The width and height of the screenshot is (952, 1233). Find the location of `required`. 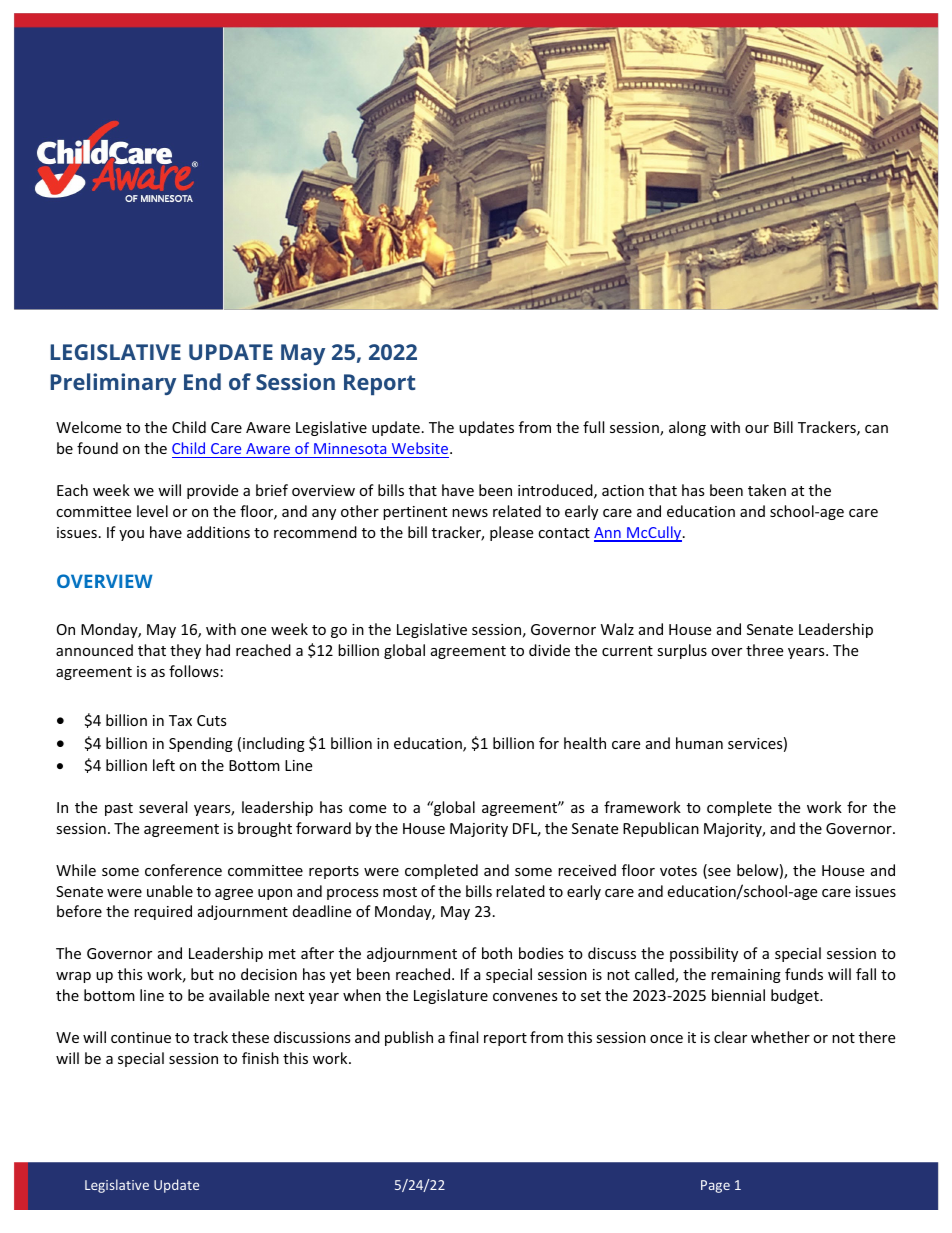

required is located at coordinates (163, 912).
